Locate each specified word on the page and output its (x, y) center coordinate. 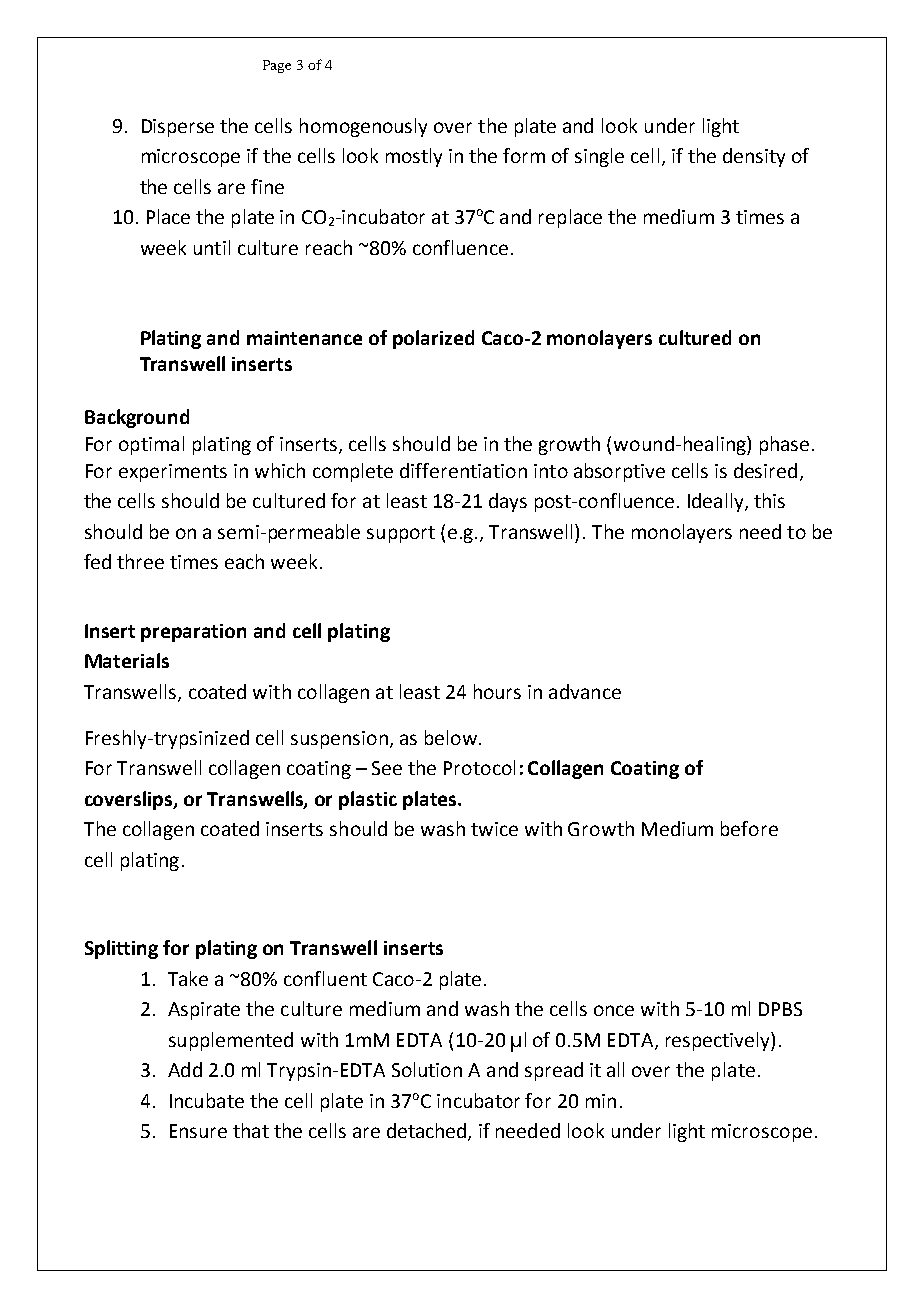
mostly (414, 157)
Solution (427, 1069)
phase (784, 445)
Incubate (207, 1100)
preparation (193, 633)
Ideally (717, 502)
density (754, 157)
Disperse (178, 128)
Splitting (121, 949)
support (401, 534)
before (749, 828)
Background (137, 418)
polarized (433, 339)
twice (494, 829)
